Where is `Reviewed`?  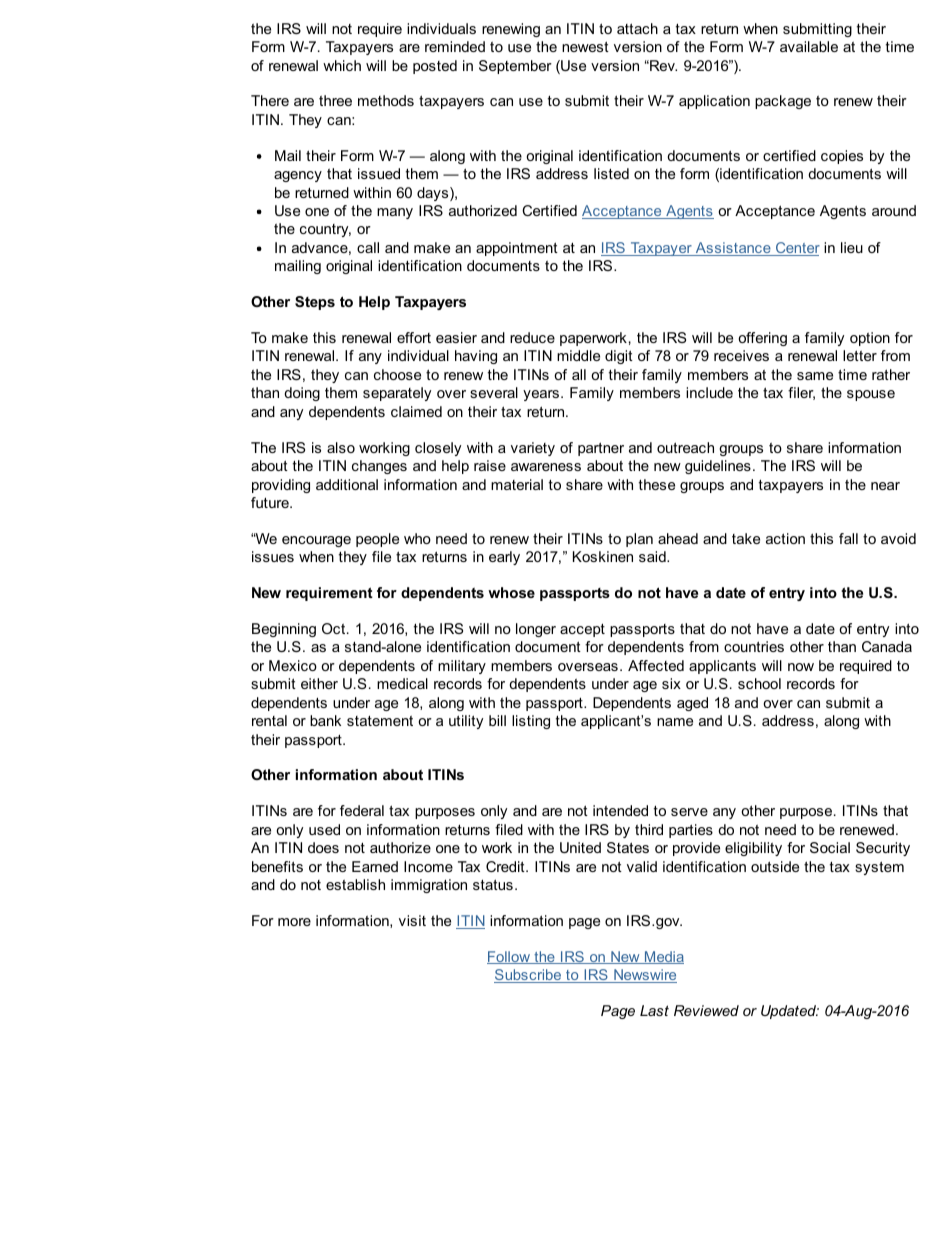
Reviewed is located at coordinates (706, 1010).
